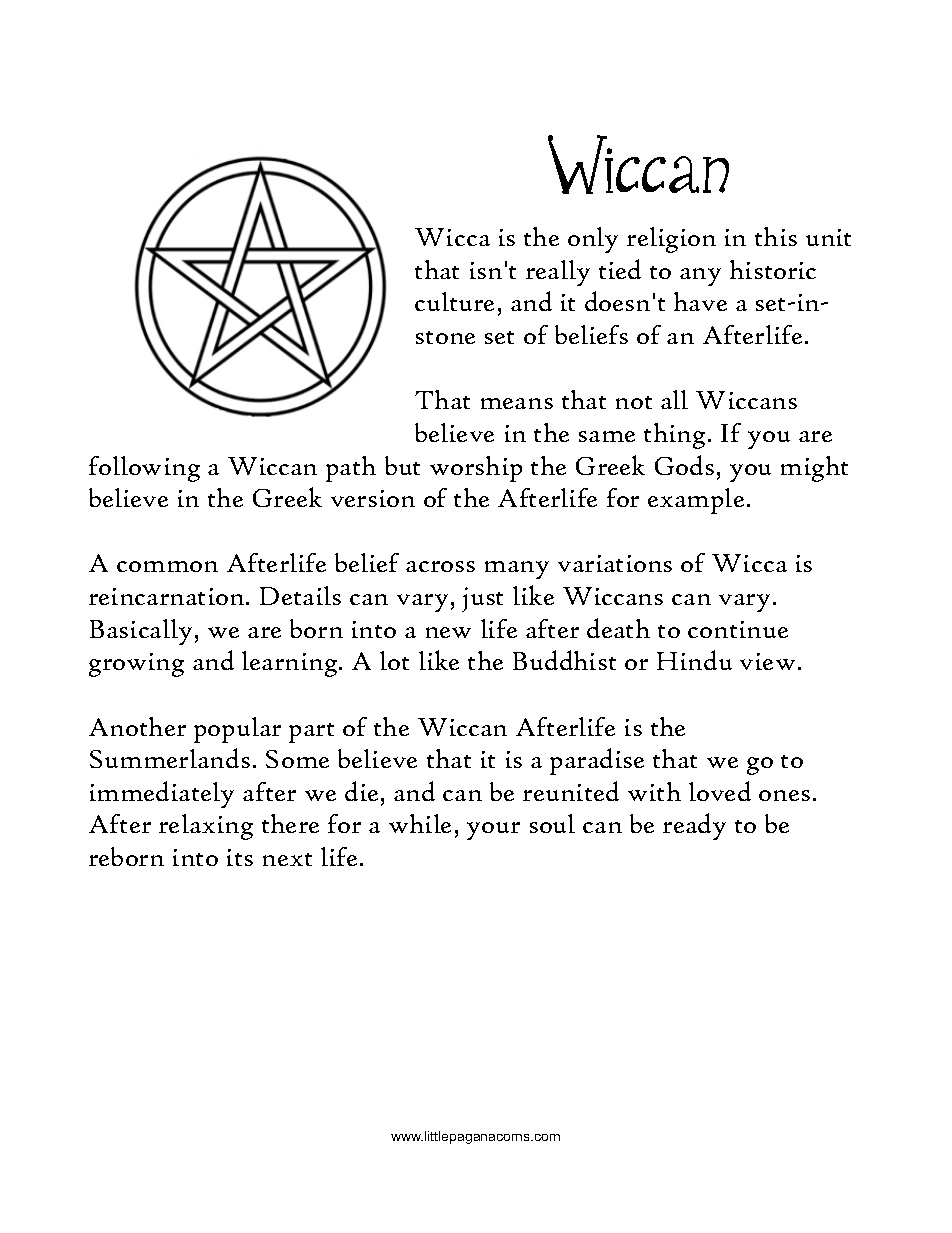 Image resolution: width=952 pixels, height=1233 pixels. What do you see at coordinates (420, 823) in the image?
I see `while` at bounding box center [420, 823].
